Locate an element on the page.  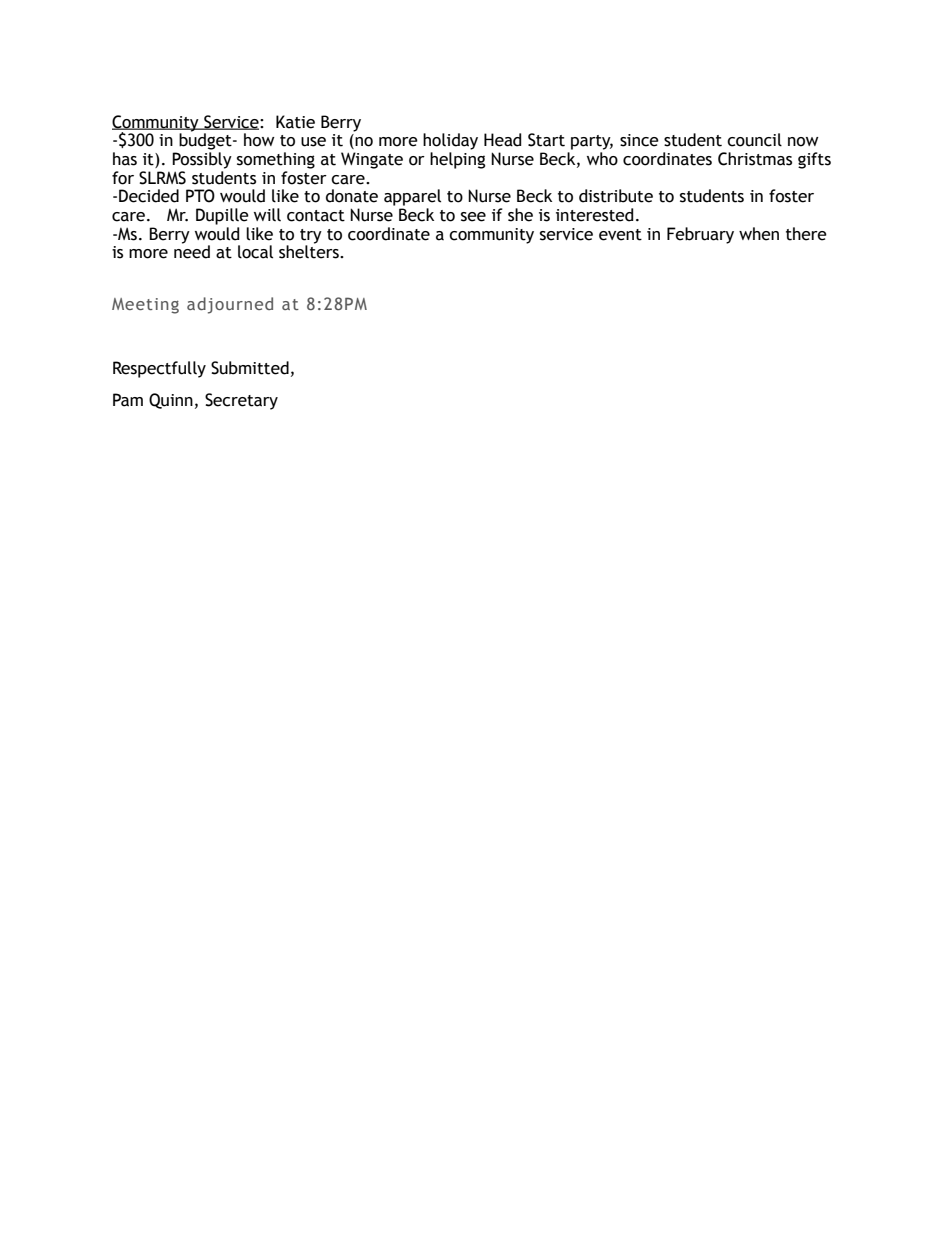
Submitted is located at coordinates (250, 368).
